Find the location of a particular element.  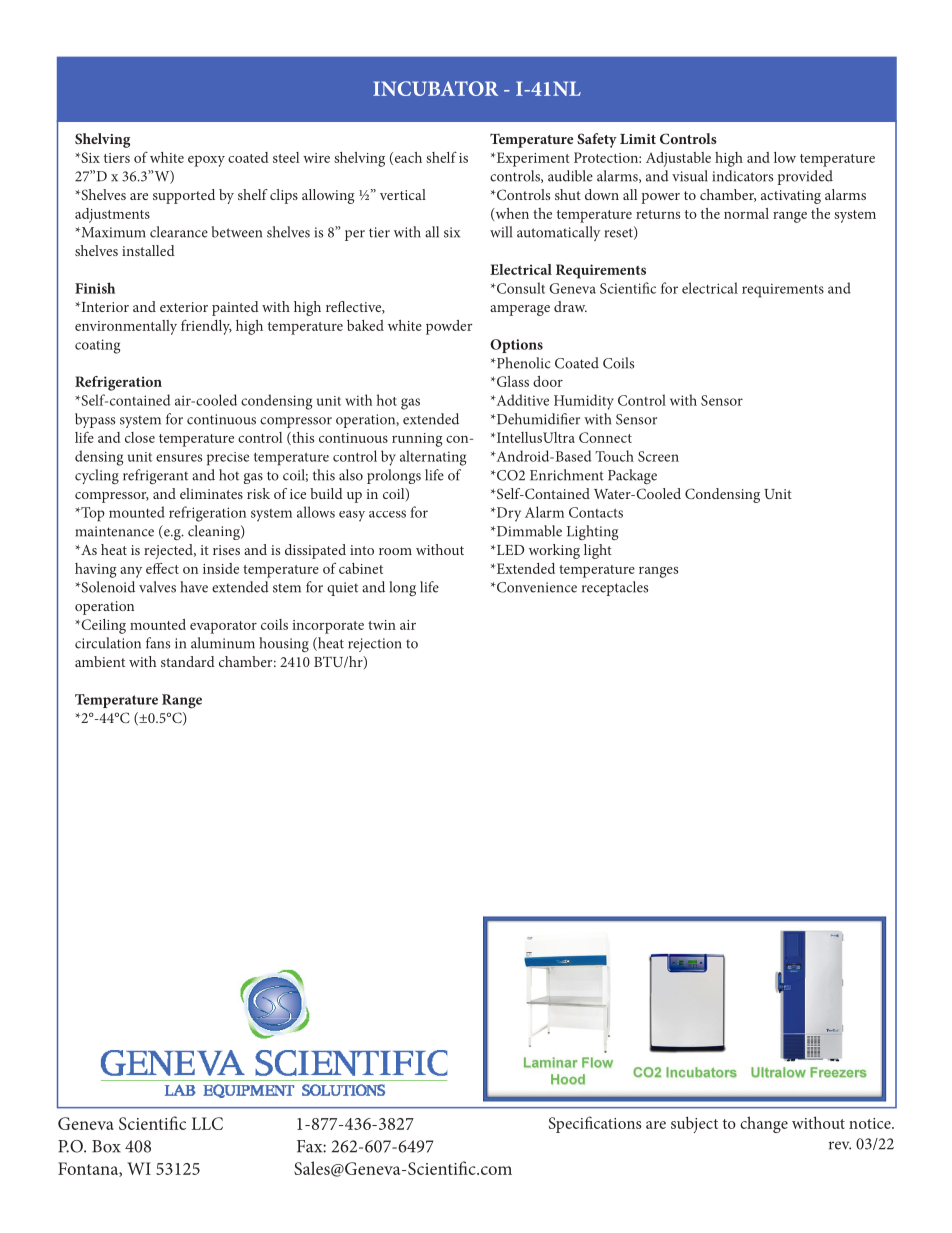

Convenience is located at coordinates (536, 587).
